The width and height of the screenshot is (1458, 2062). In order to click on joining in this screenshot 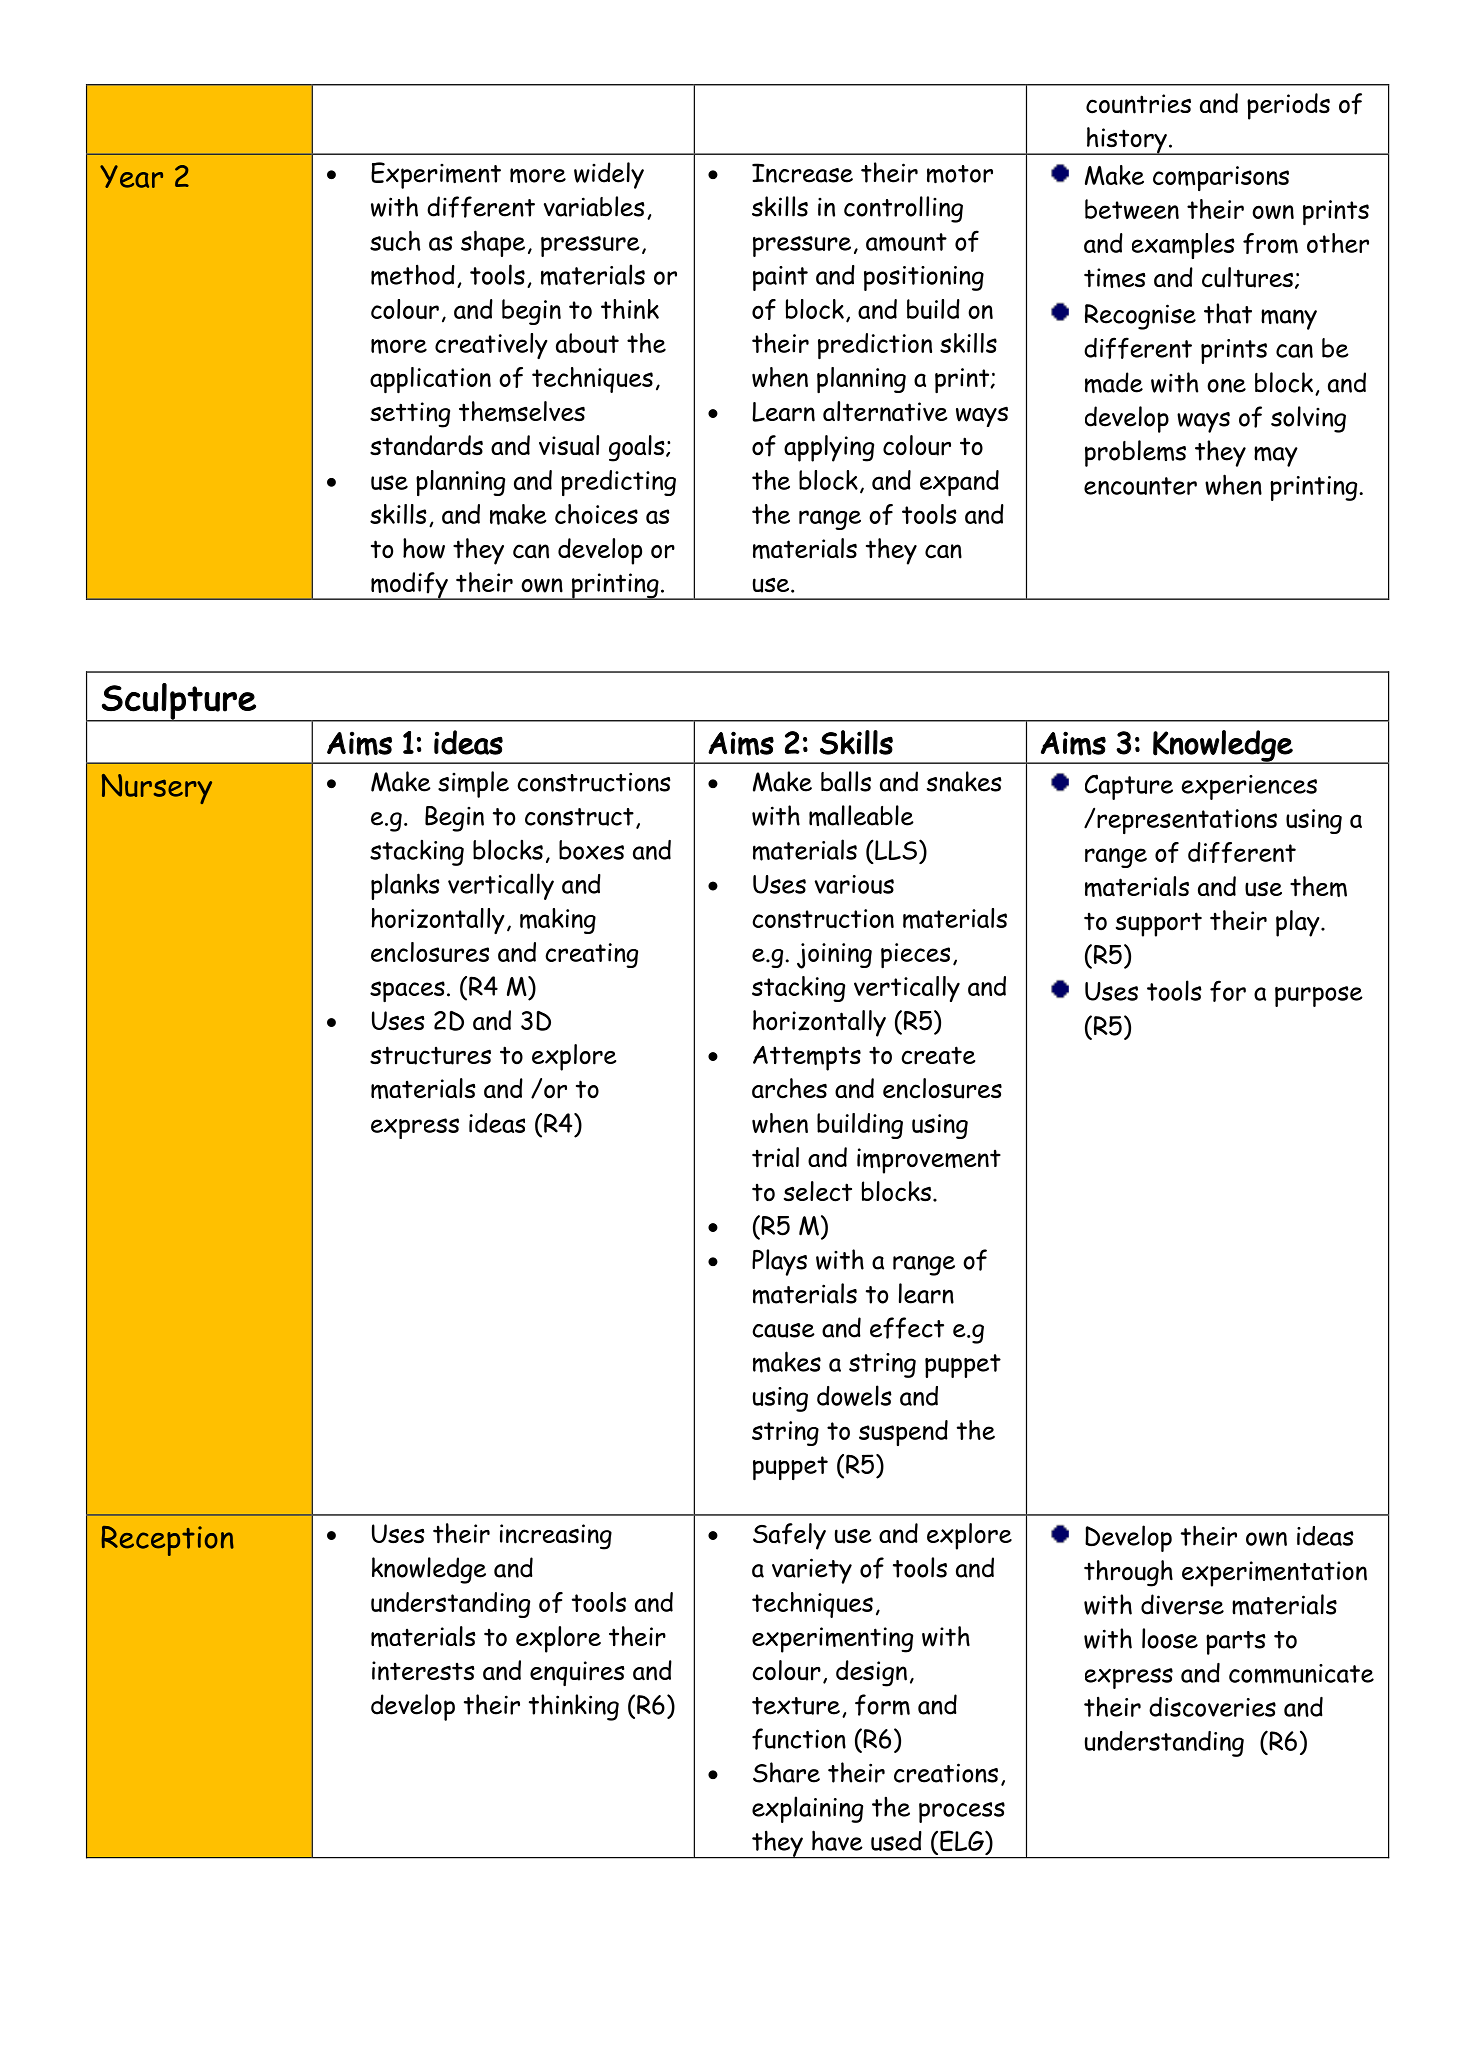, I will do `click(834, 956)`.
